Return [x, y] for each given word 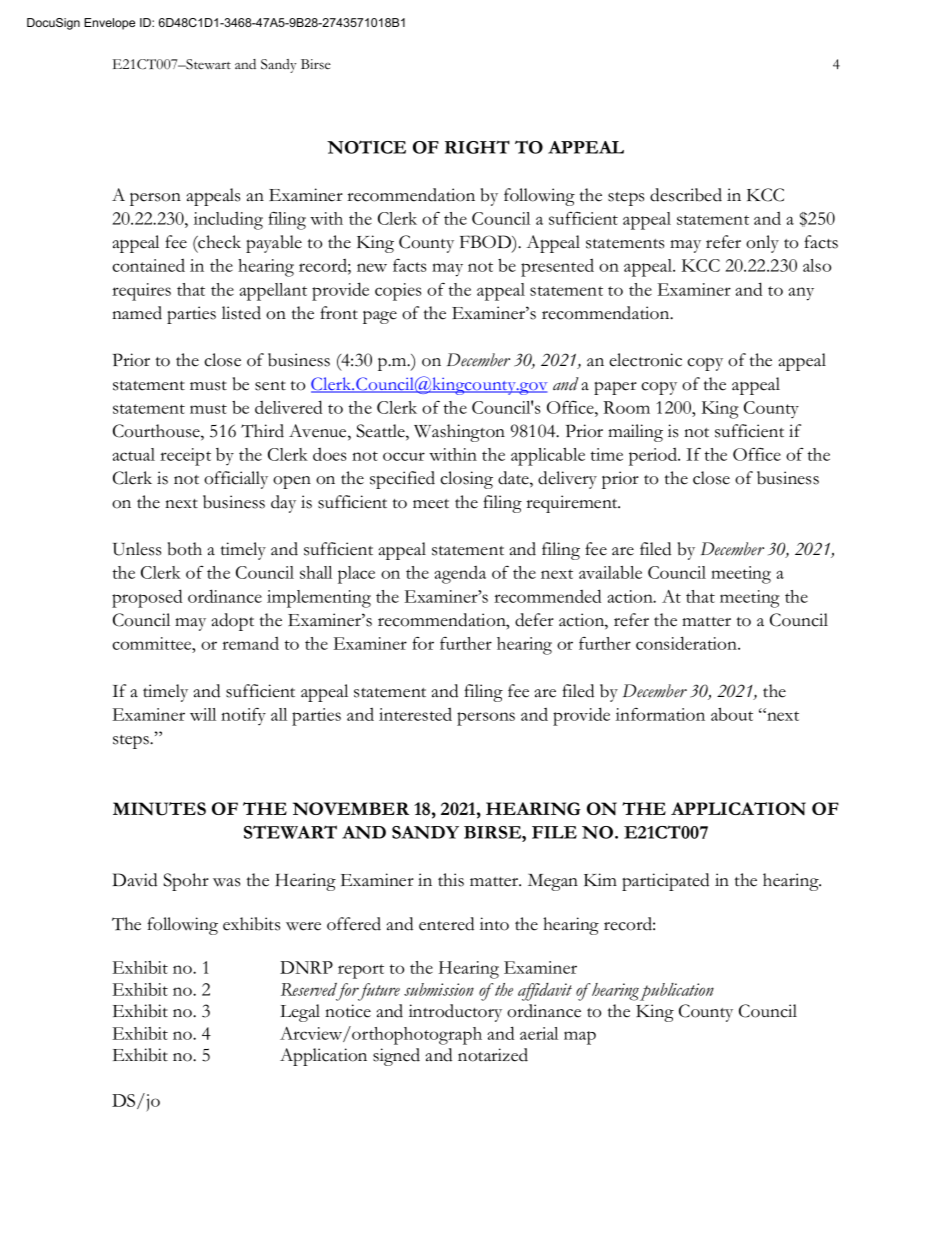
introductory [455, 1013]
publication [677, 992]
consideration [687, 643]
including [228, 221]
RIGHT [477, 147]
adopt [233, 622]
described [686, 195]
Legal [300, 1013]
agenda [460, 575]
